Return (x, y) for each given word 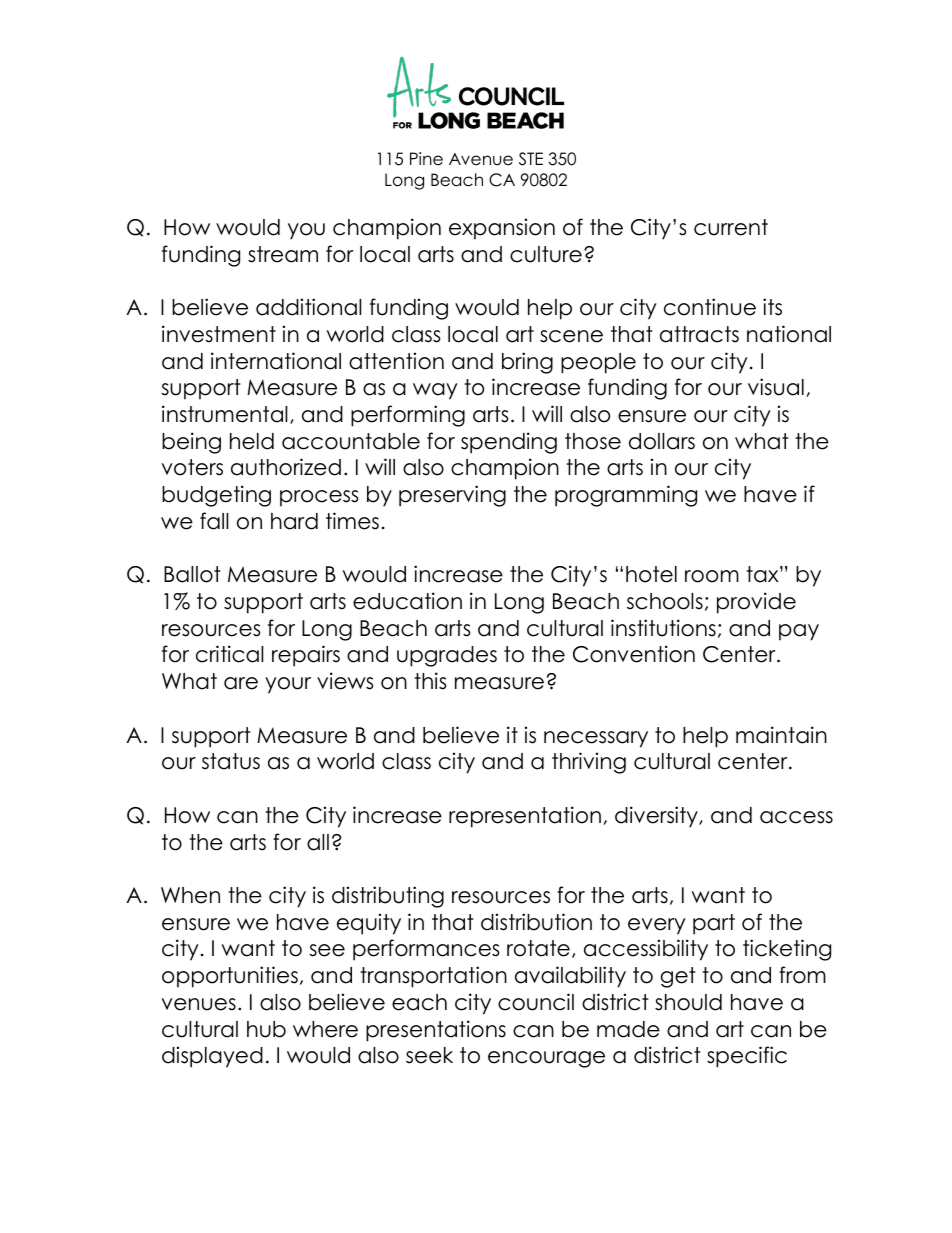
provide (756, 603)
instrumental (224, 414)
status (231, 761)
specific (747, 1057)
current (731, 227)
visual (776, 387)
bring (527, 363)
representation (525, 817)
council (536, 1002)
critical (229, 654)
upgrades (447, 656)
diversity (657, 817)
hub (266, 1029)
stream (283, 254)
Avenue (481, 159)
